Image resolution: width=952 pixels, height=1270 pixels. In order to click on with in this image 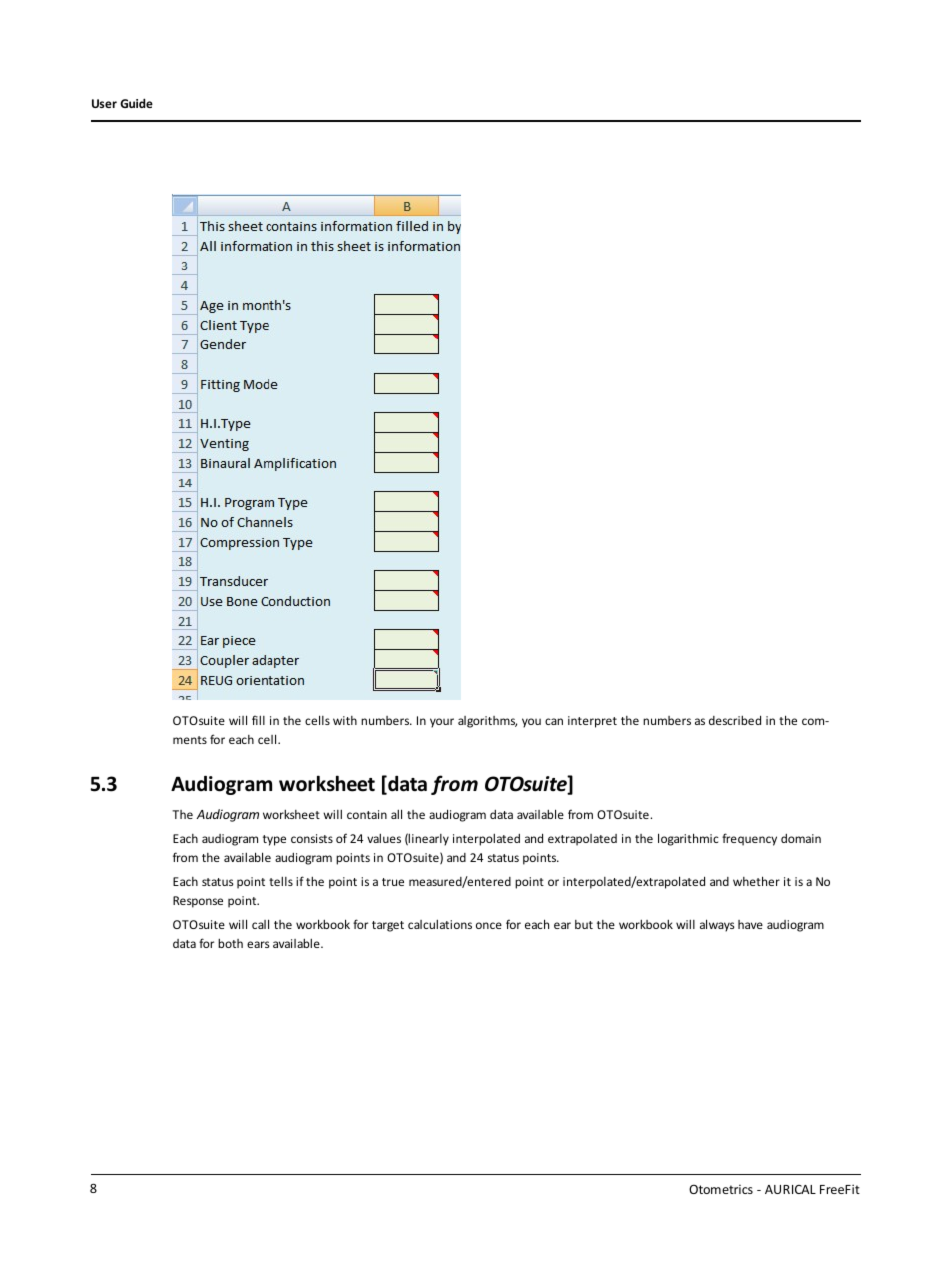, I will do `click(345, 720)`.
